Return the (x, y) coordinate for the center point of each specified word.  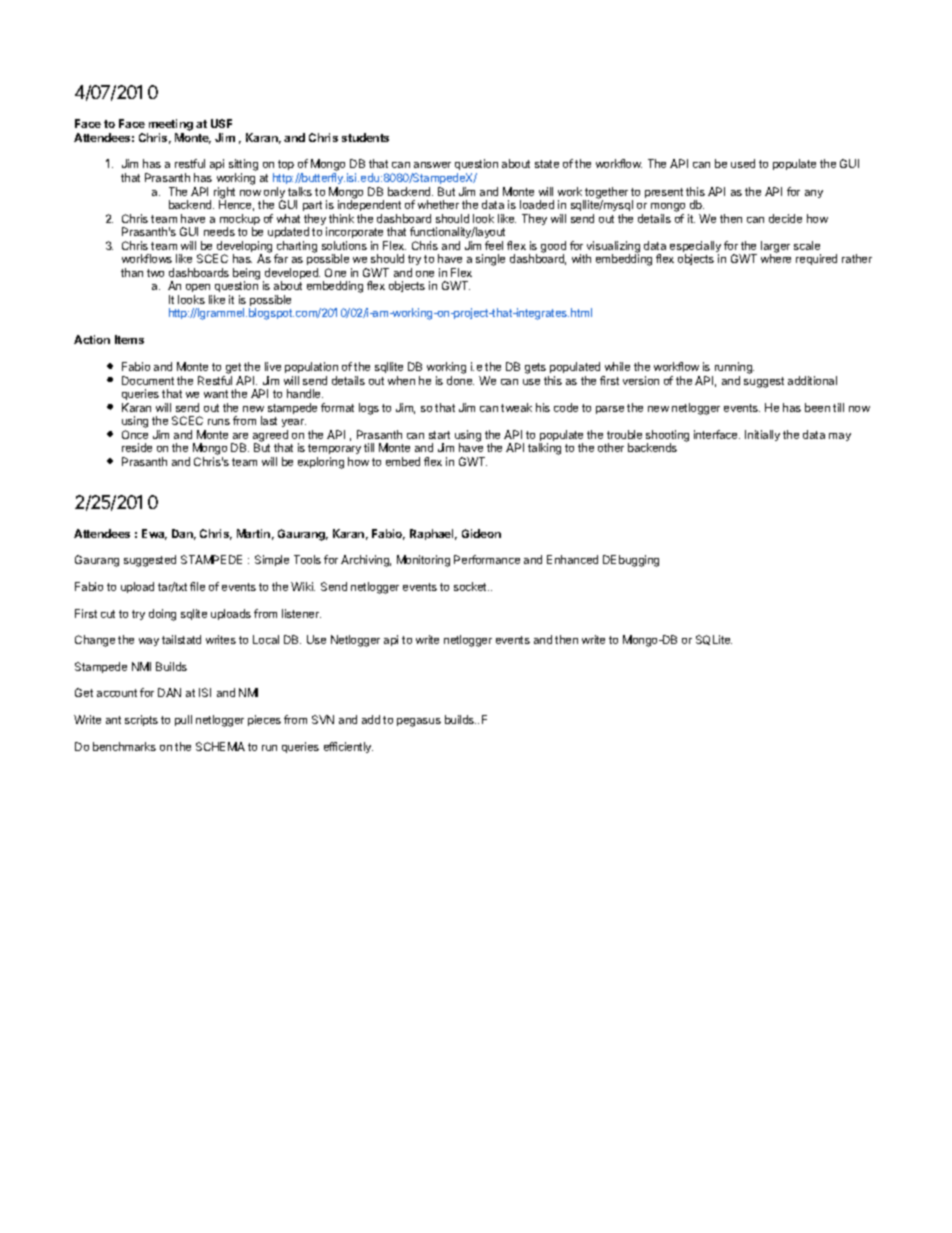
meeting (171, 125)
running (733, 369)
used (743, 163)
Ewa (154, 534)
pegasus (419, 722)
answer (432, 165)
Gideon (481, 533)
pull (183, 720)
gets (537, 370)
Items (129, 339)
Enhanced (572, 559)
